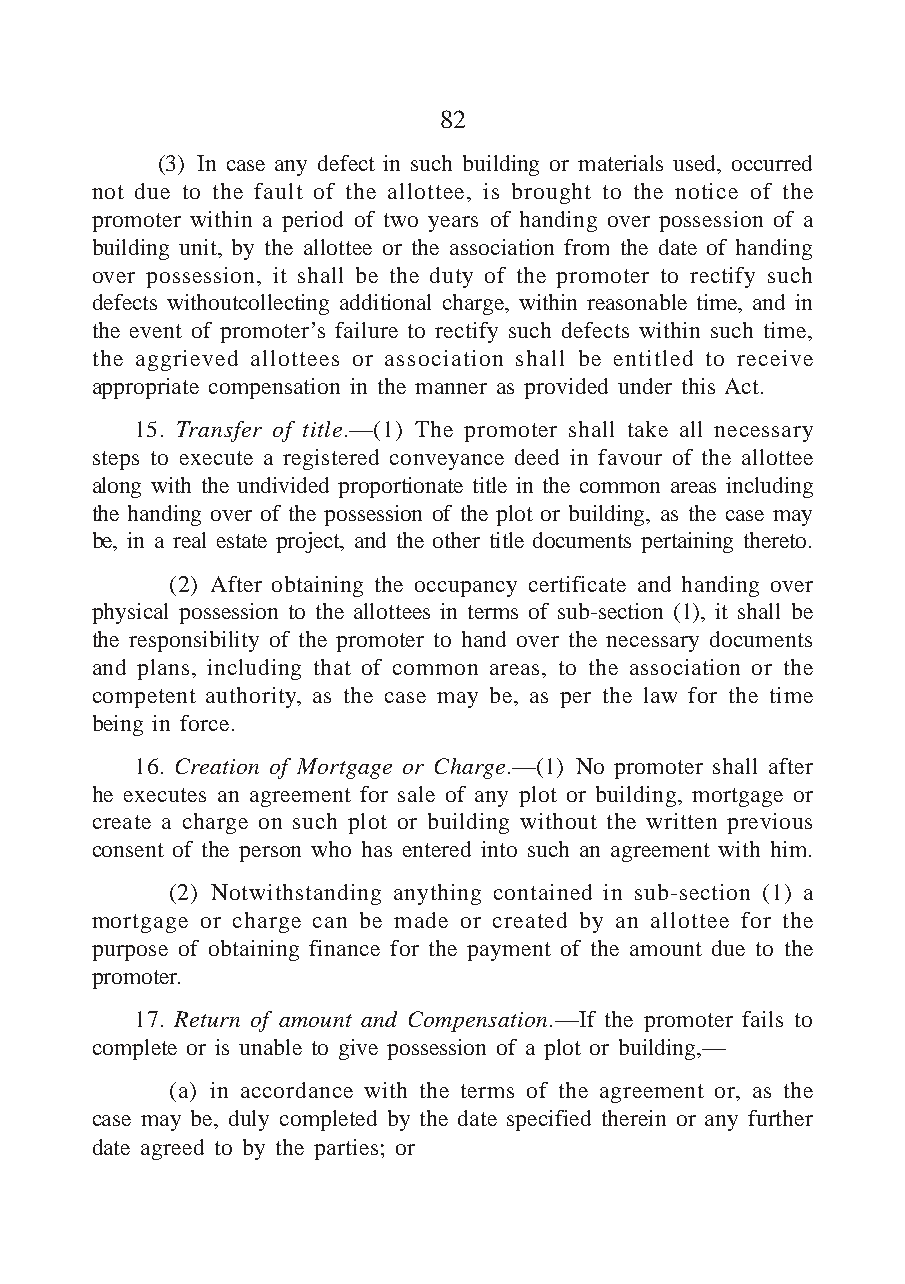 This page has height=1284, width=905. What do you see at coordinates (199, 247) in the page?
I see `unit` at bounding box center [199, 247].
